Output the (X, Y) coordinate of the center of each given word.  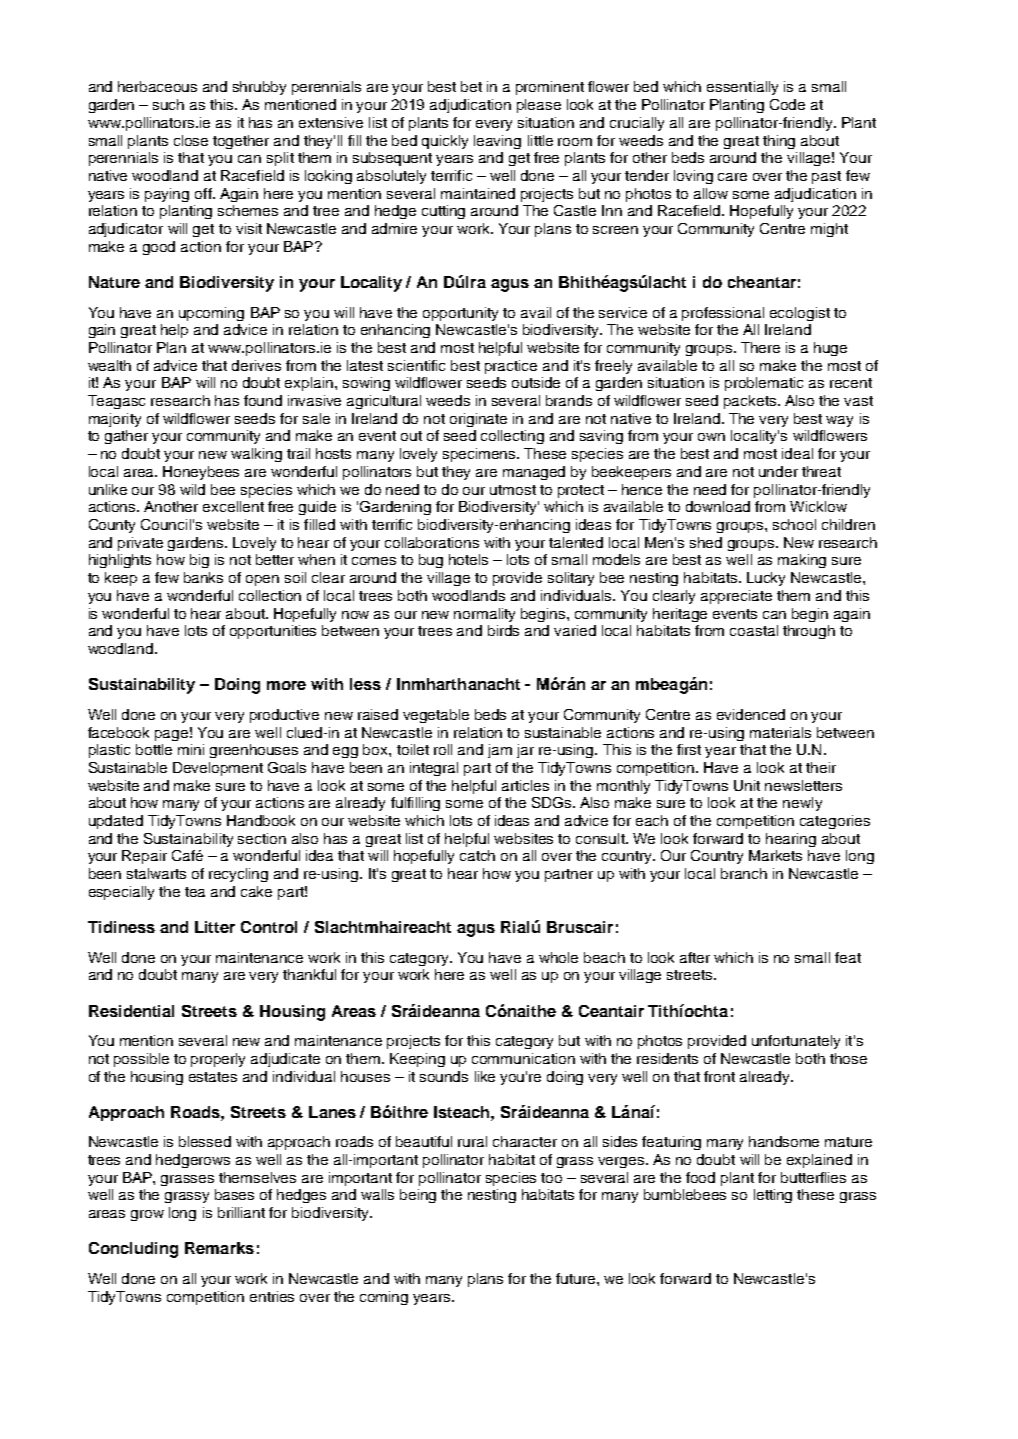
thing (779, 142)
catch (477, 855)
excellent (233, 506)
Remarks (219, 1248)
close (191, 140)
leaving (497, 142)
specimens (480, 455)
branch (744, 873)
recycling (238, 875)
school (794, 524)
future (577, 1278)
